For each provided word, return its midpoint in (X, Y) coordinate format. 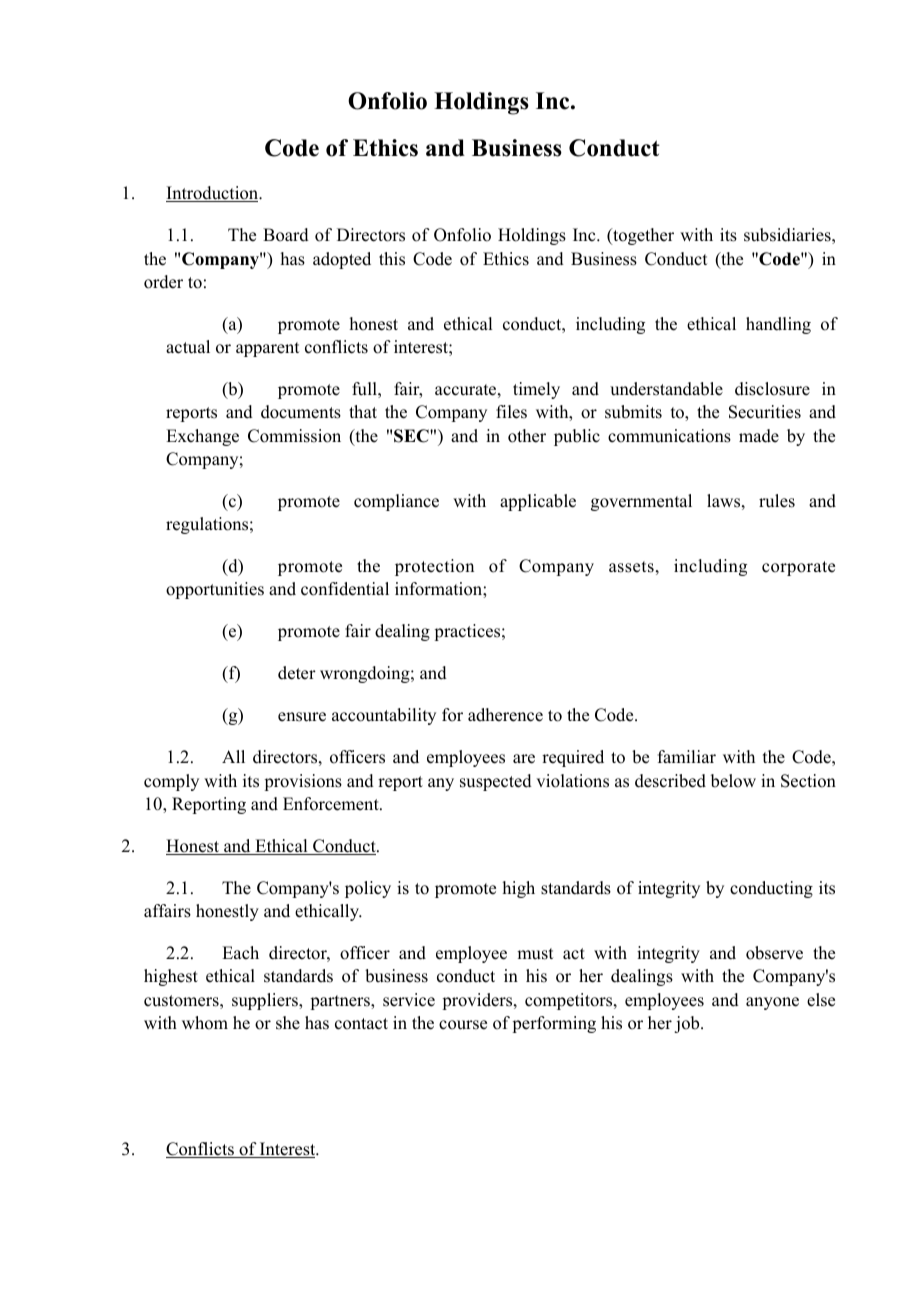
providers (478, 1001)
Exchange (202, 437)
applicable (538, 502)
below (733, 781)
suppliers (266, 1001)
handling (778, 325)
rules (777, 501)
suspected (496, 782)
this (392, 259)
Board (286, 235)
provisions (303, 782)
